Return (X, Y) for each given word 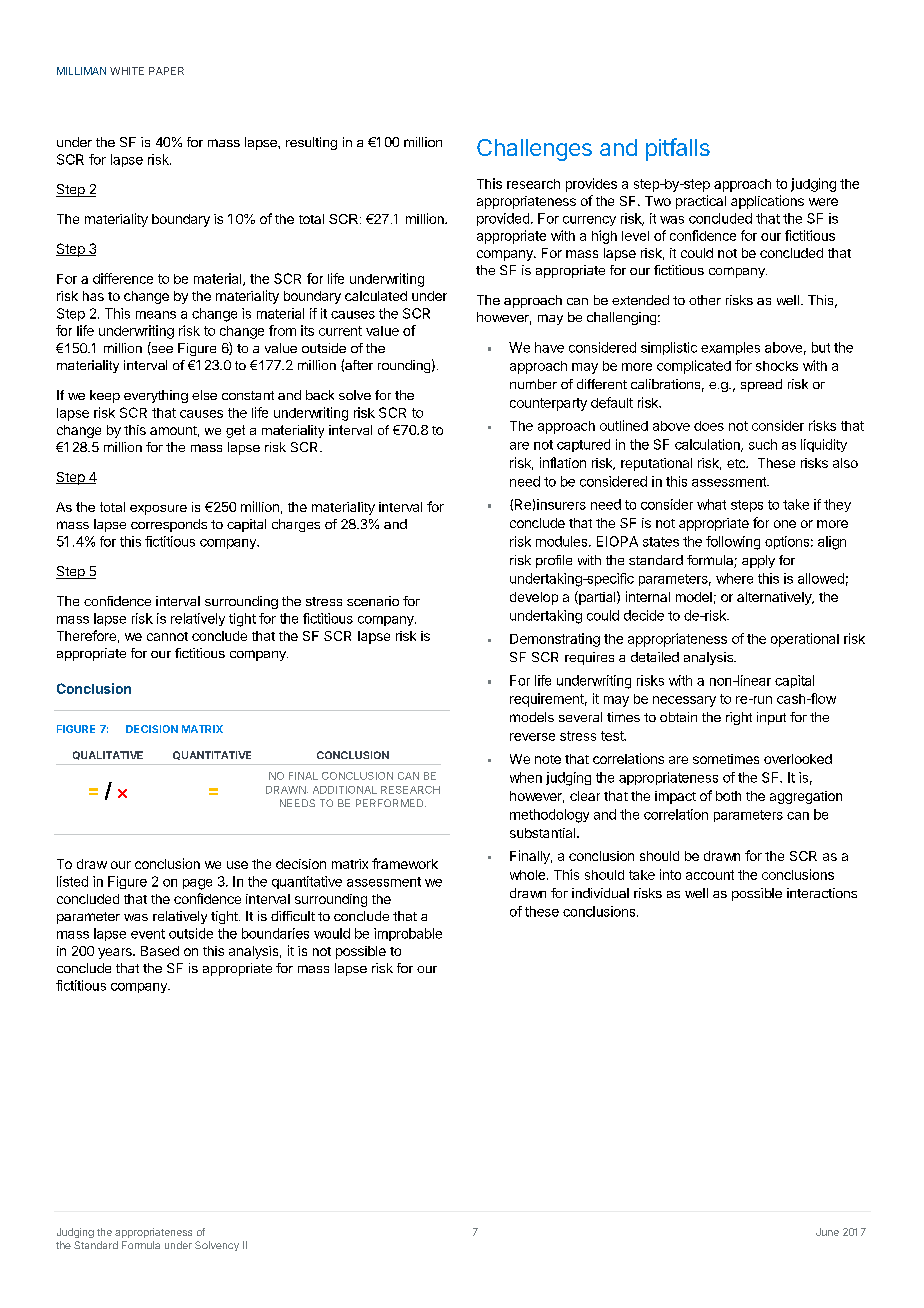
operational (805, 640)
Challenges (534, 150)
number (533, 384)
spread (761, 385)
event (148, 934)
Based (160, 951)
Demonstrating (555, 640)
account (710, 875)
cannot (167, 636)
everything (156, 396)
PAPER (166, 71)
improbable (408, 934)
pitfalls (678, 149)
